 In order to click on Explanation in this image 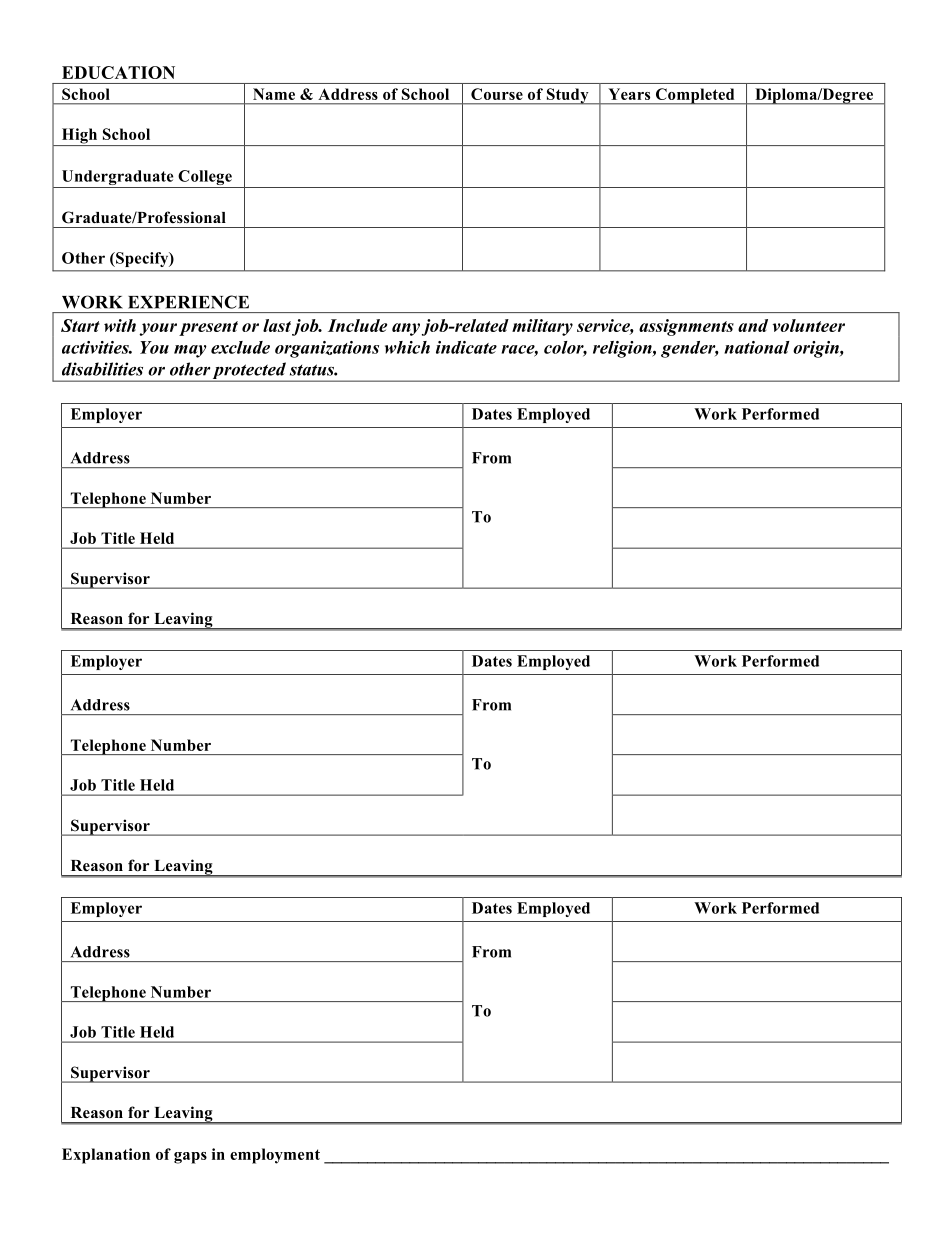, I will do `click(106, 1156)`.
